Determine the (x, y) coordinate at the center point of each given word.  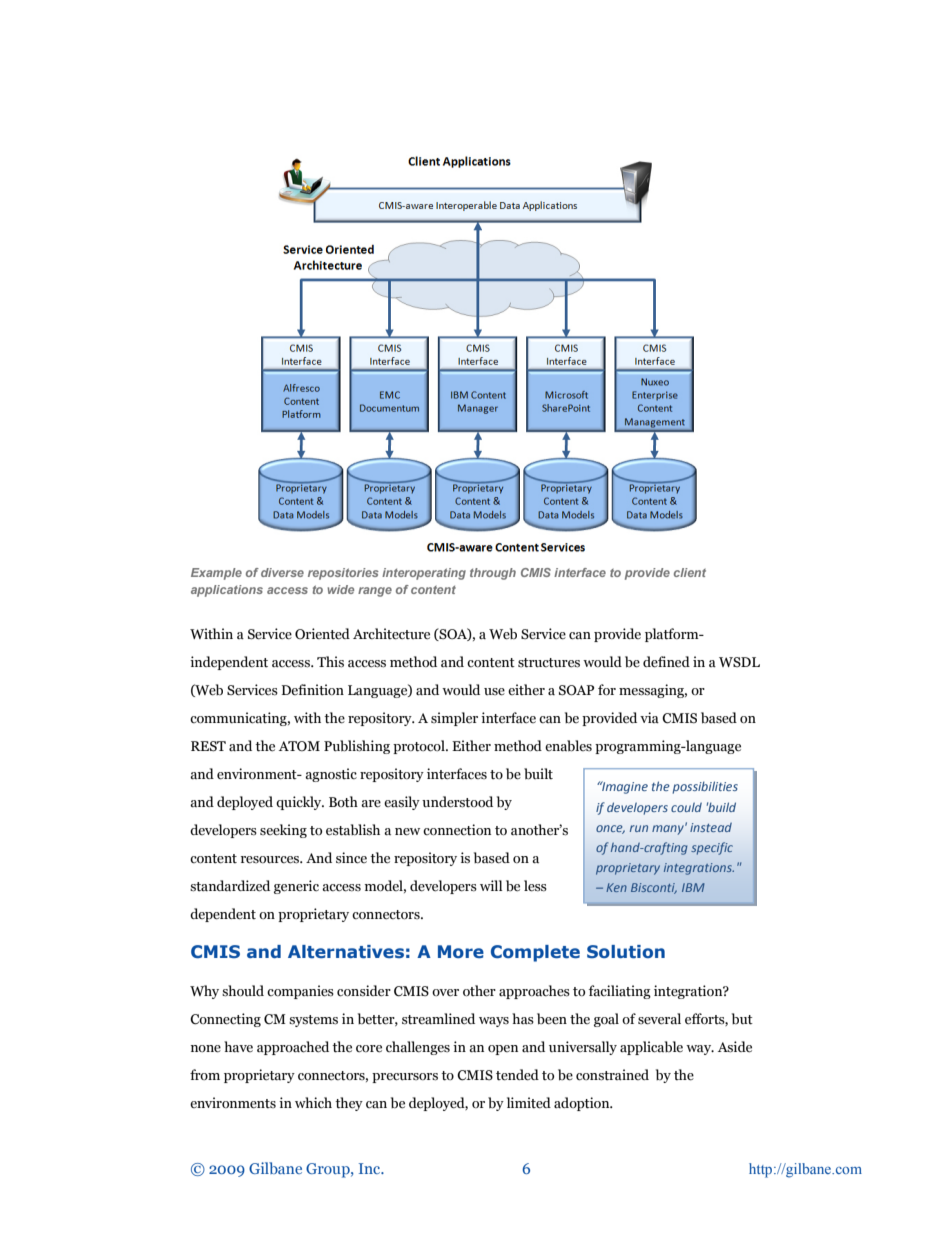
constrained (612, 1075)
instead (711, 827)
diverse (282, 572)
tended (517, 1075)
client (690, 572)
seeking (283, 831)
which (313, 1102)
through (493, 574)
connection (457, 830)
